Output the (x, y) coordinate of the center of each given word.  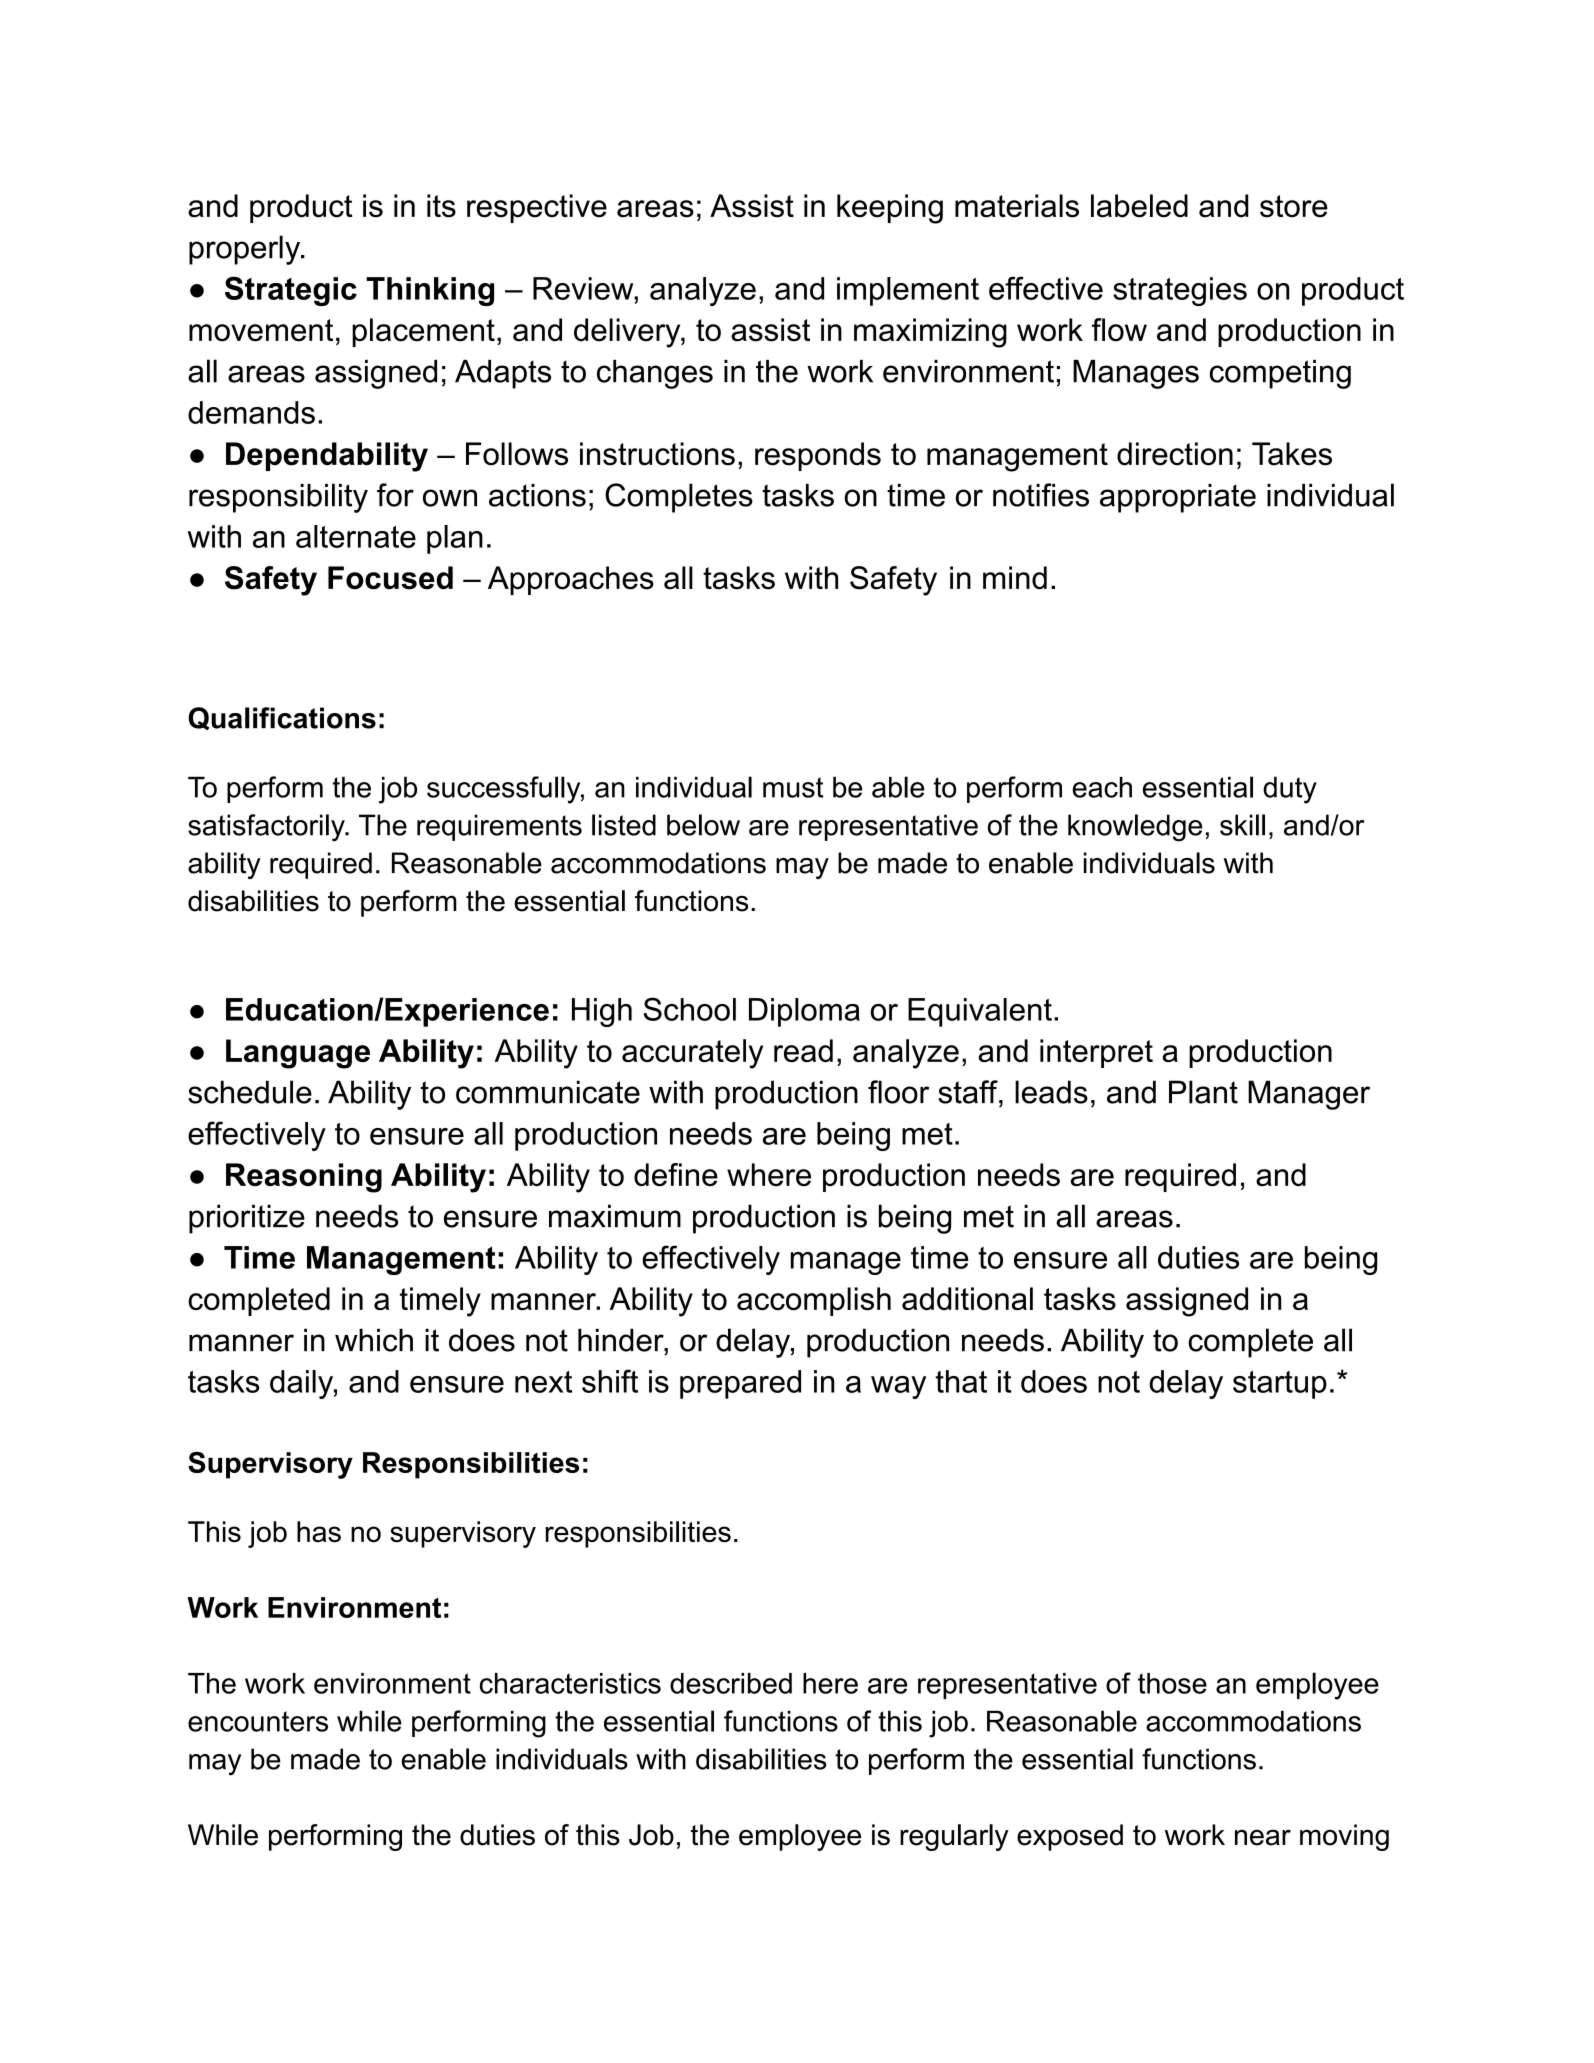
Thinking (430, 291)
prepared (740, 1384)
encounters (258, 1721)
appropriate (1178, 498)
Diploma (804, 1012)
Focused (390, 578)
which (374, 1340)
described (731, 1683)
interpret (1096, 1053)
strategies (1180, 291)
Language (298, 1054)
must (793, 787)
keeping (890, 209)
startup (1280, 1385)
